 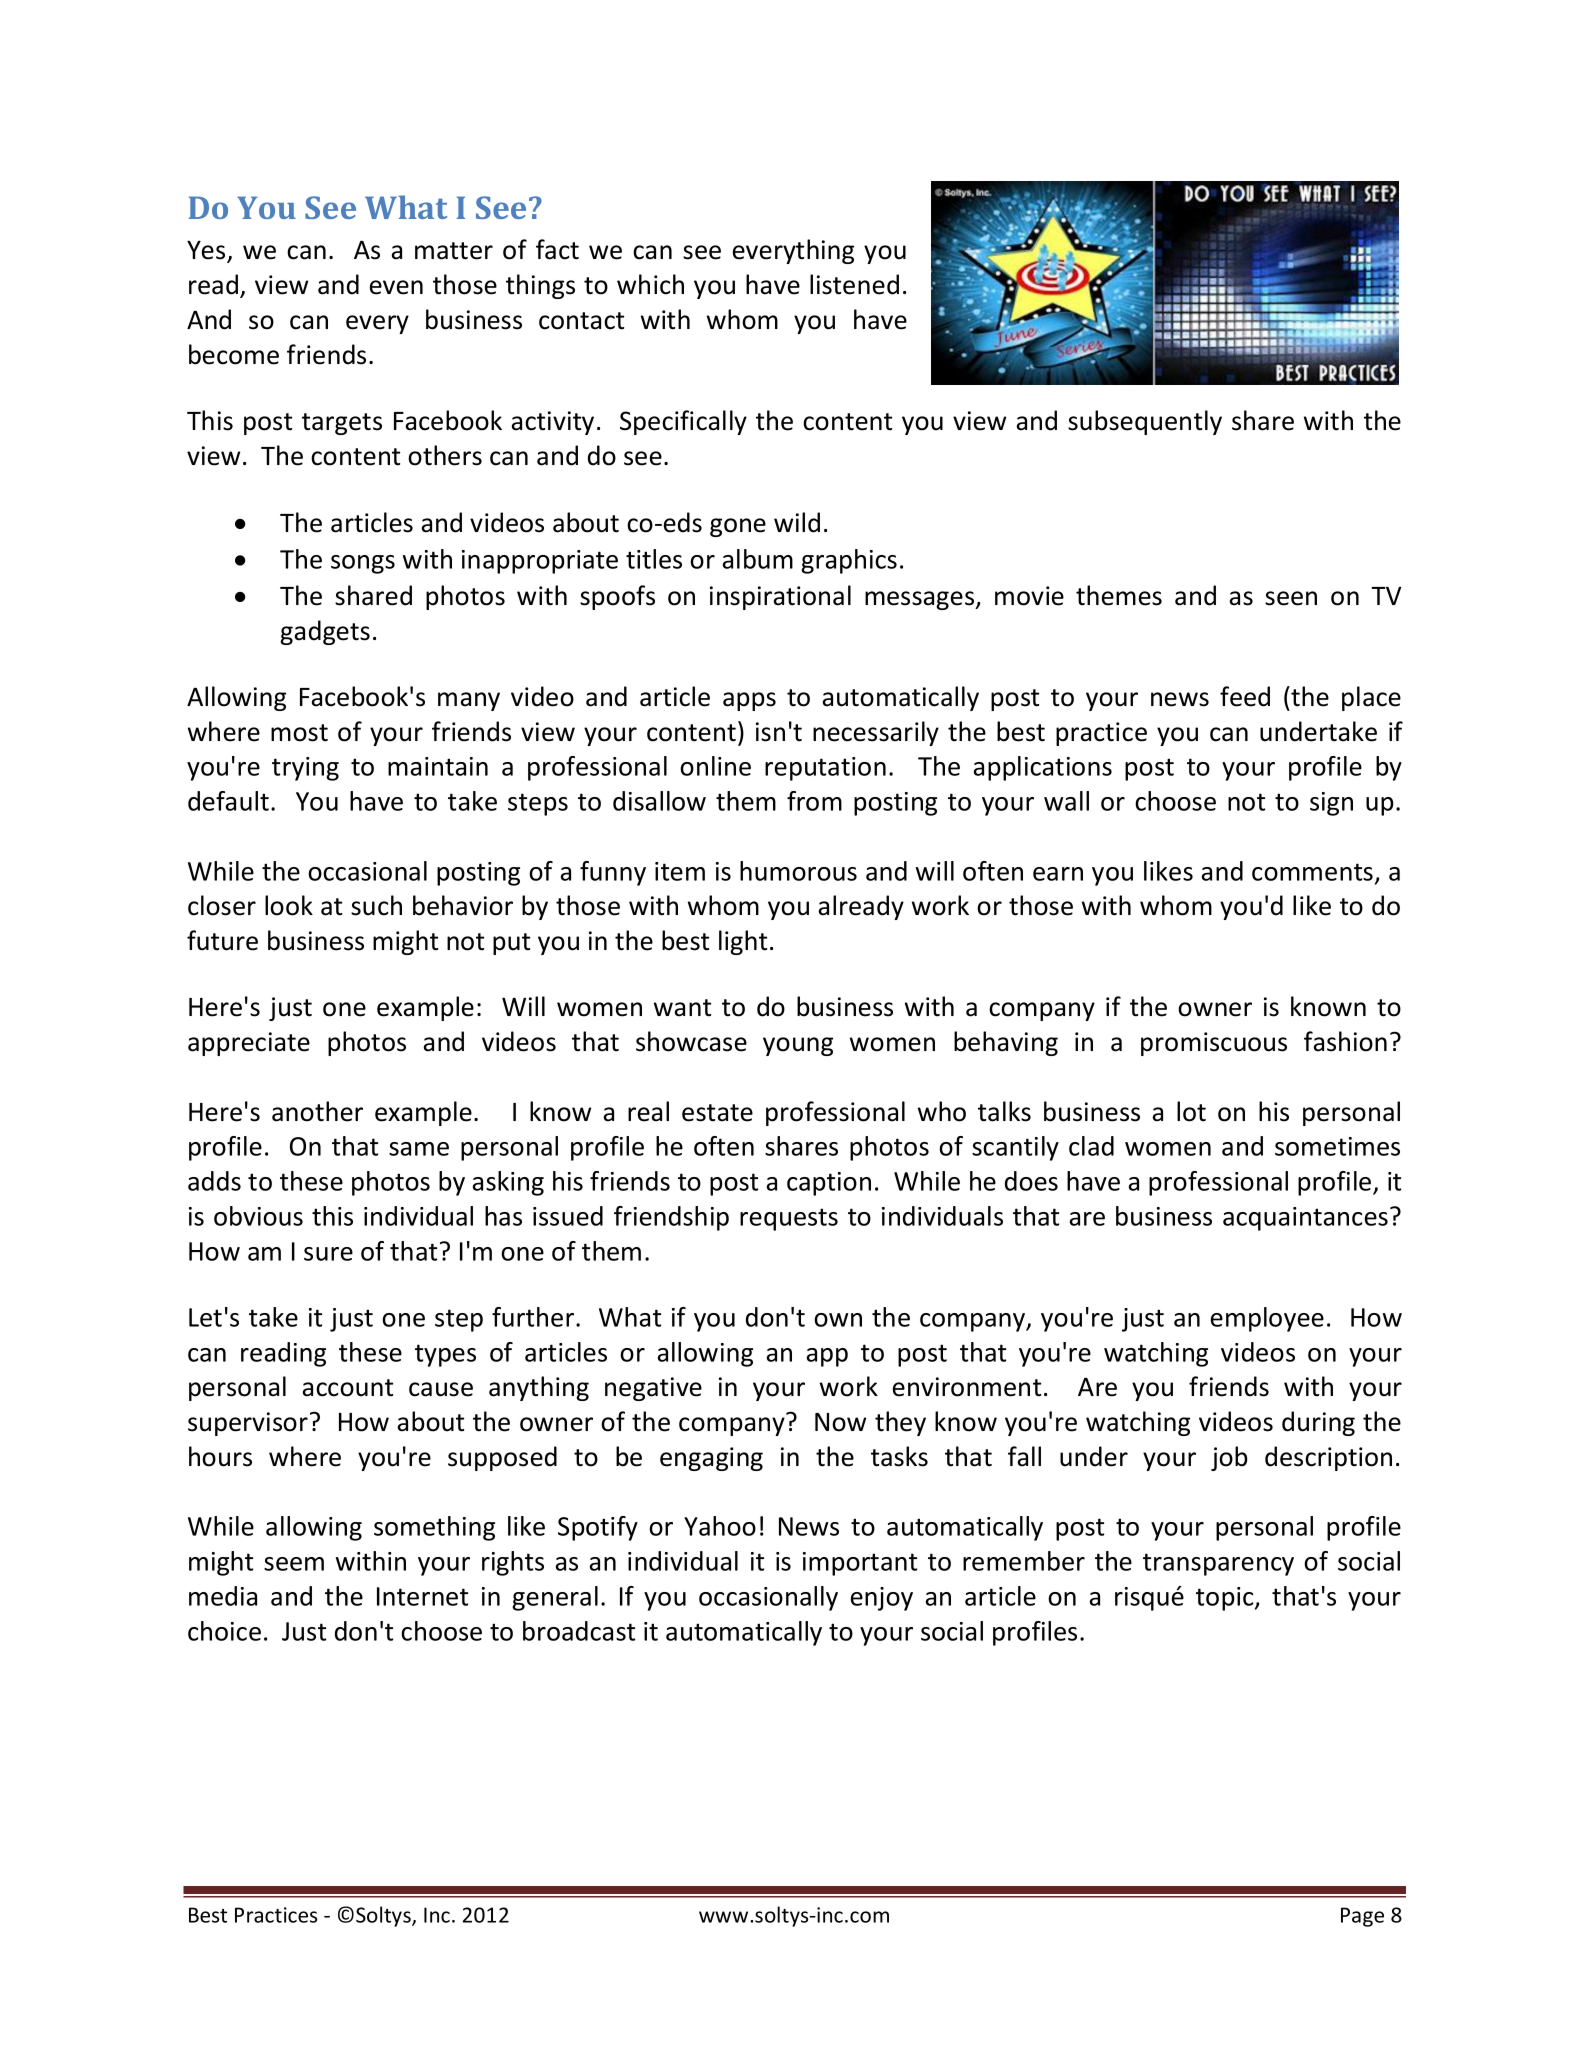 I want to click on job, so click(x=1229, y=1458).
